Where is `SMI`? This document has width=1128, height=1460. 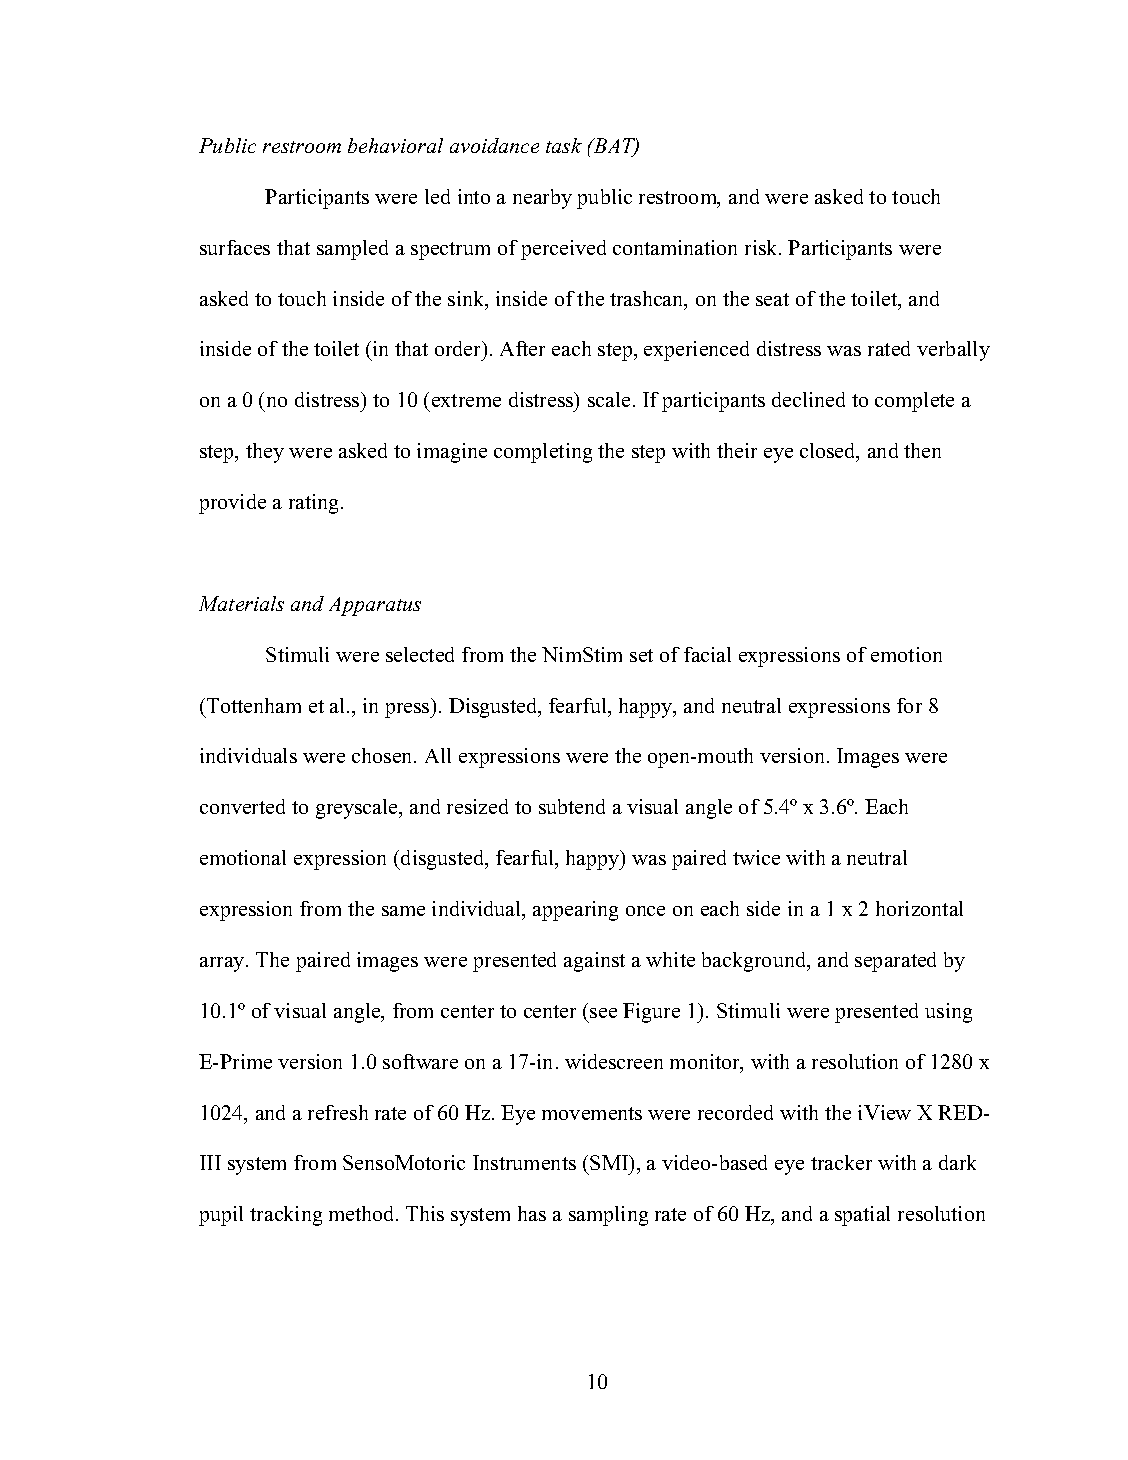
SMI is located at coordinates (610, 1164).
